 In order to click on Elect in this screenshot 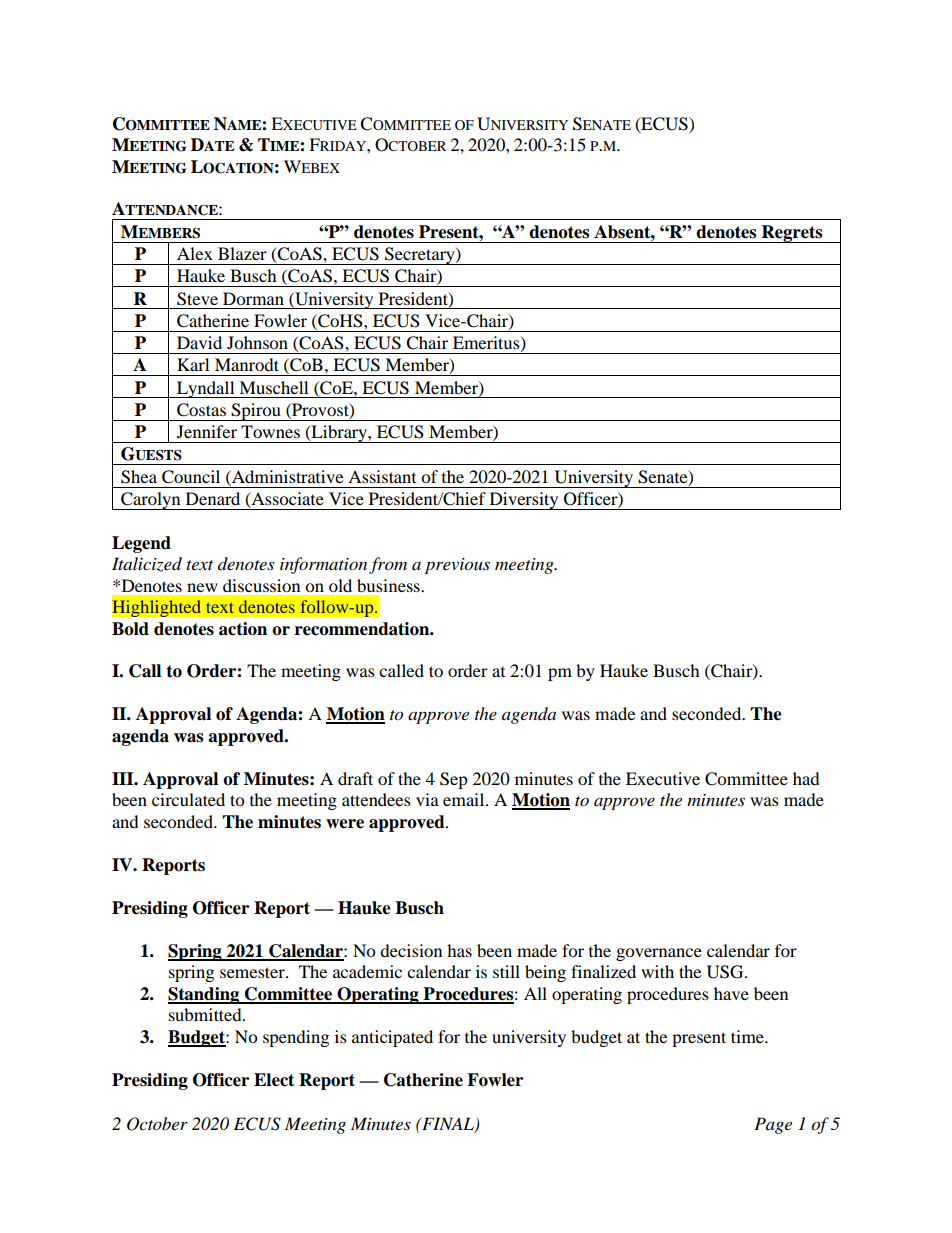, I will do `click(274, 1080)`.
